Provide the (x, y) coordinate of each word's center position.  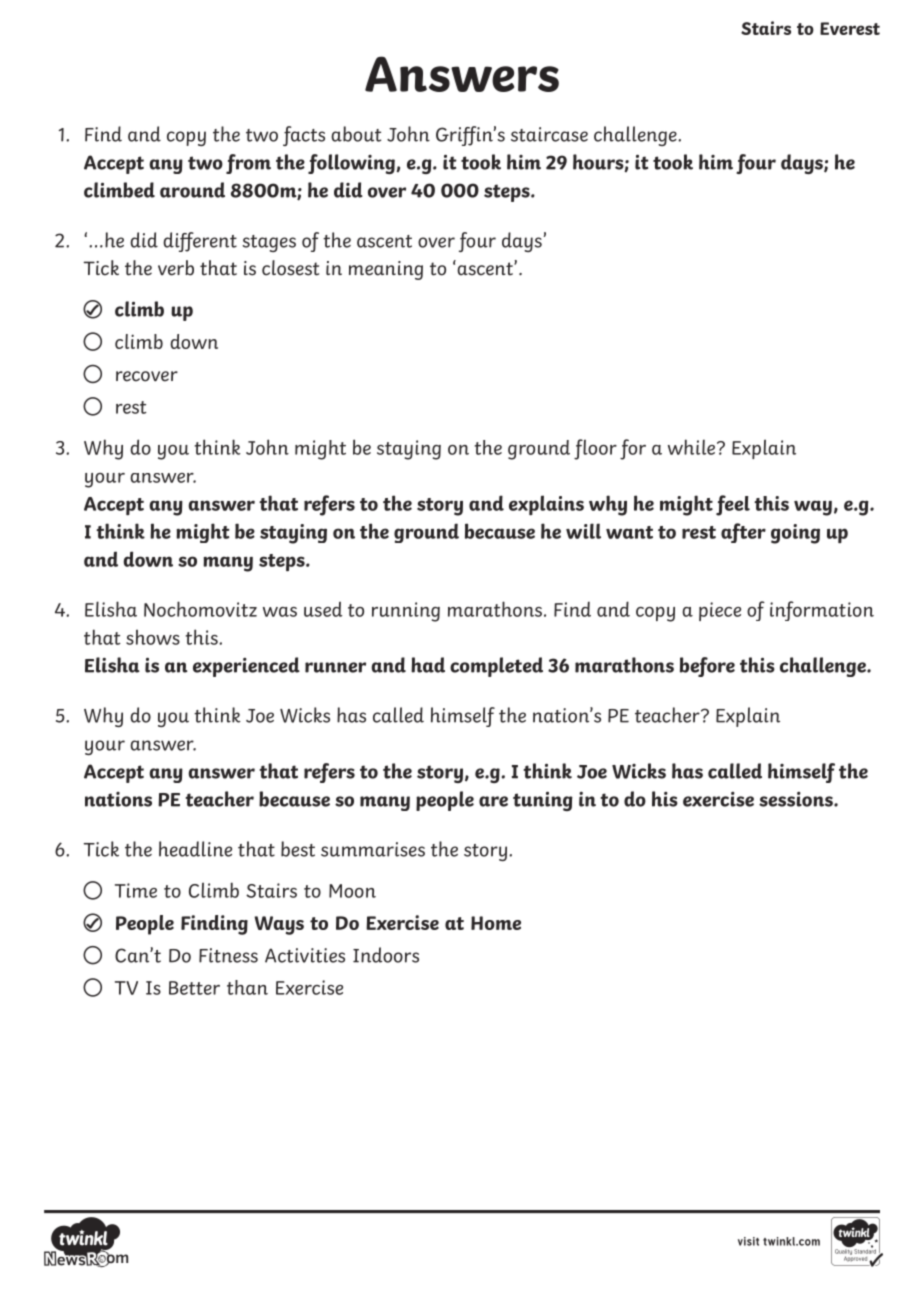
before (707, 667)
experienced (246, 667)
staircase (549, 134)
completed (496, 667)
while (693, 447)
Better (194, 988)
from (248, 164)
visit (748, 1241)
